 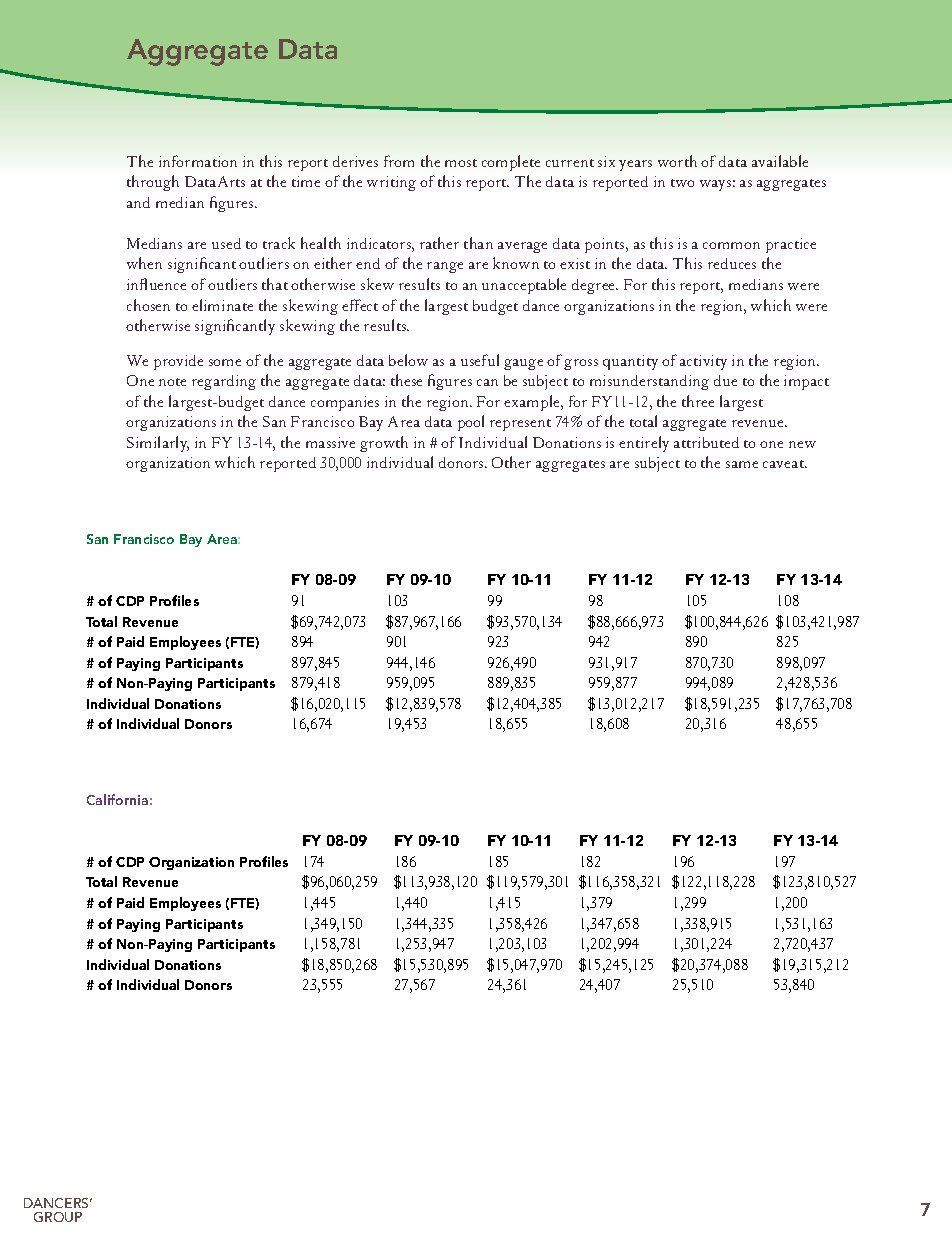 What do you see at coordinates (384, 444) in the screenshot?
I see `growth` at bounding box center [384, 444].
